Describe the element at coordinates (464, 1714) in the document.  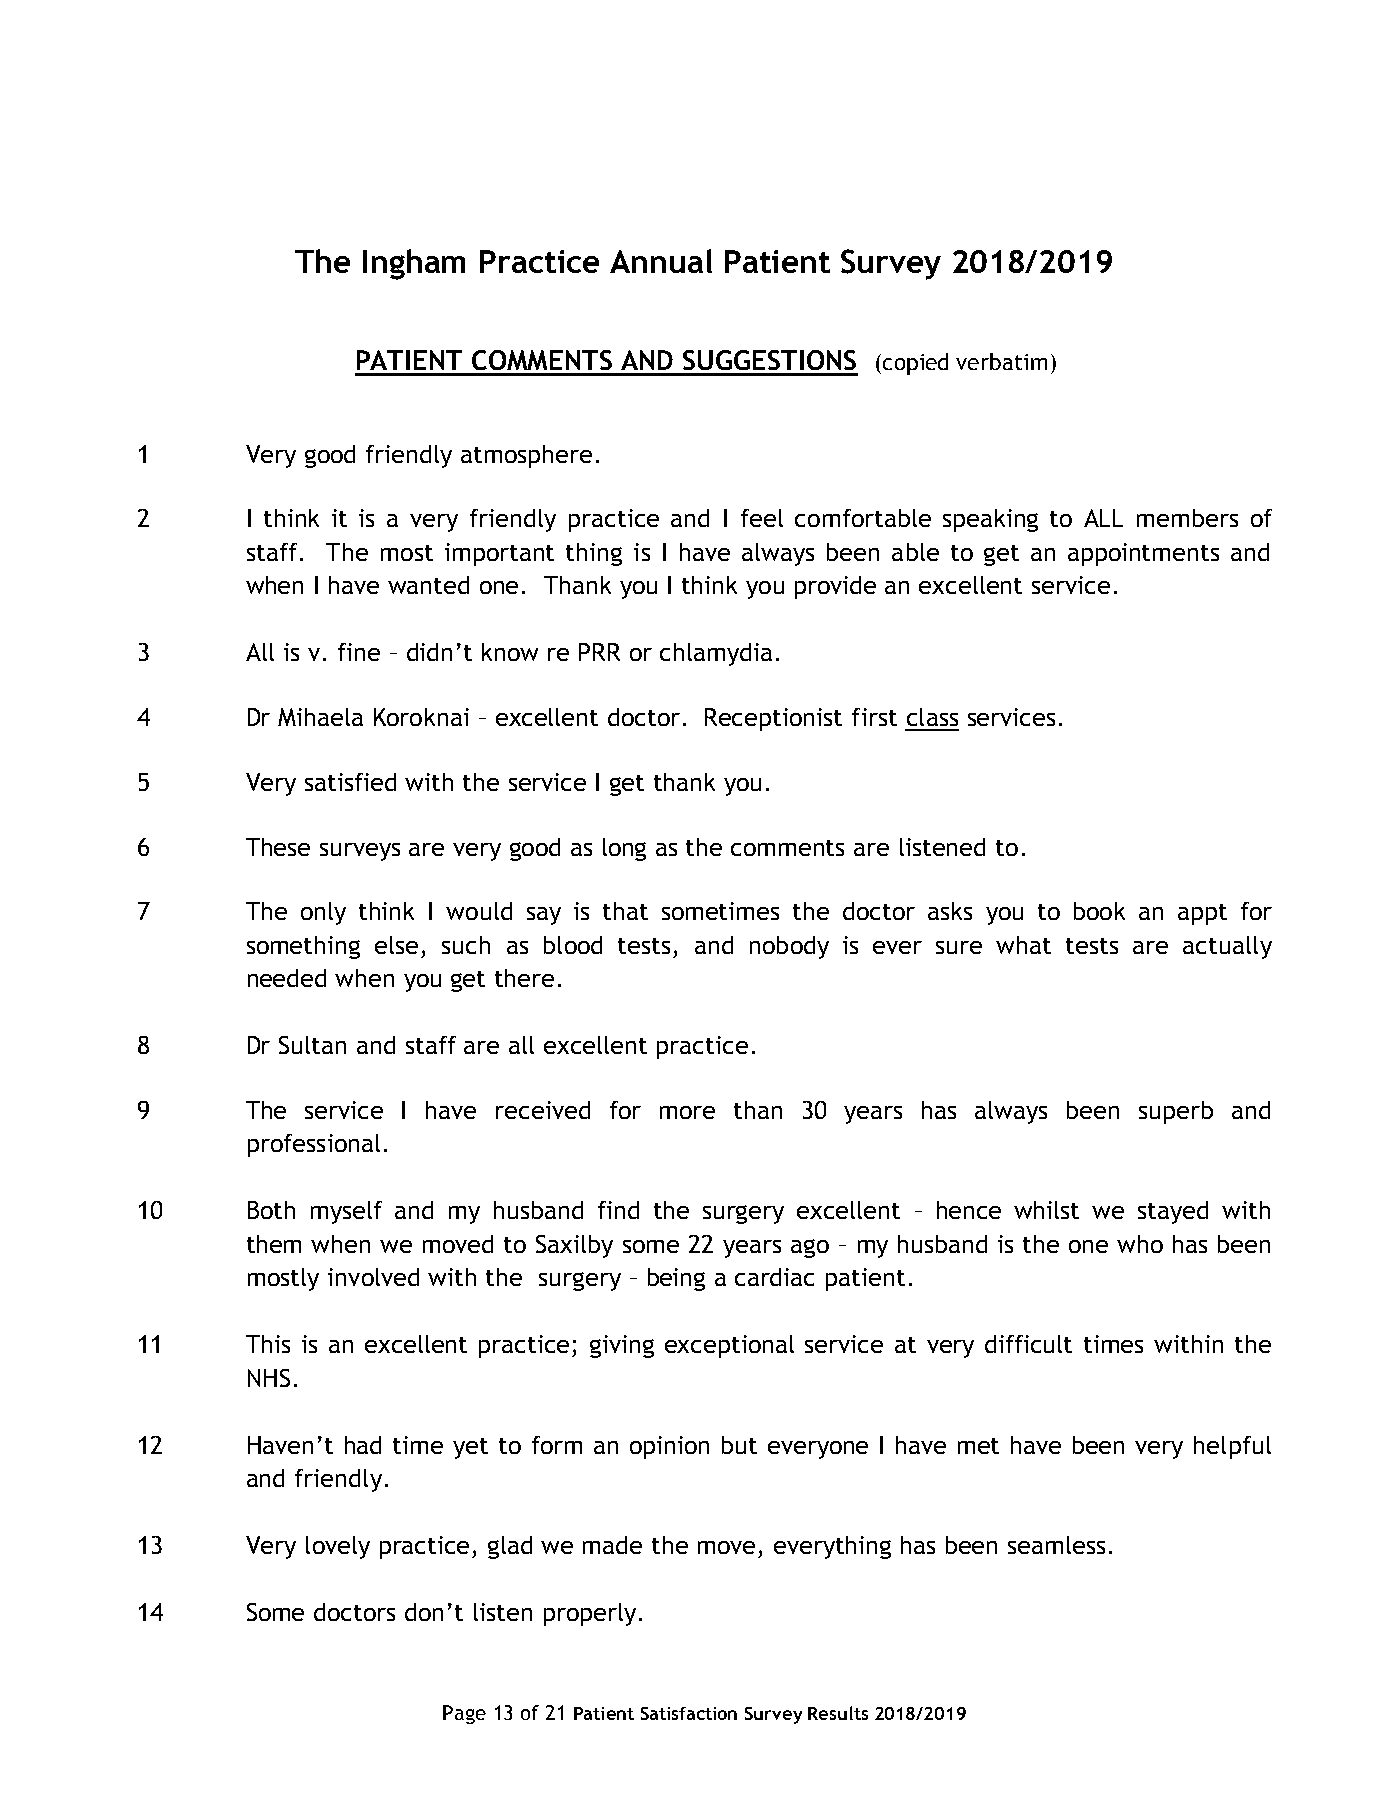
I see `Page` at that location.
